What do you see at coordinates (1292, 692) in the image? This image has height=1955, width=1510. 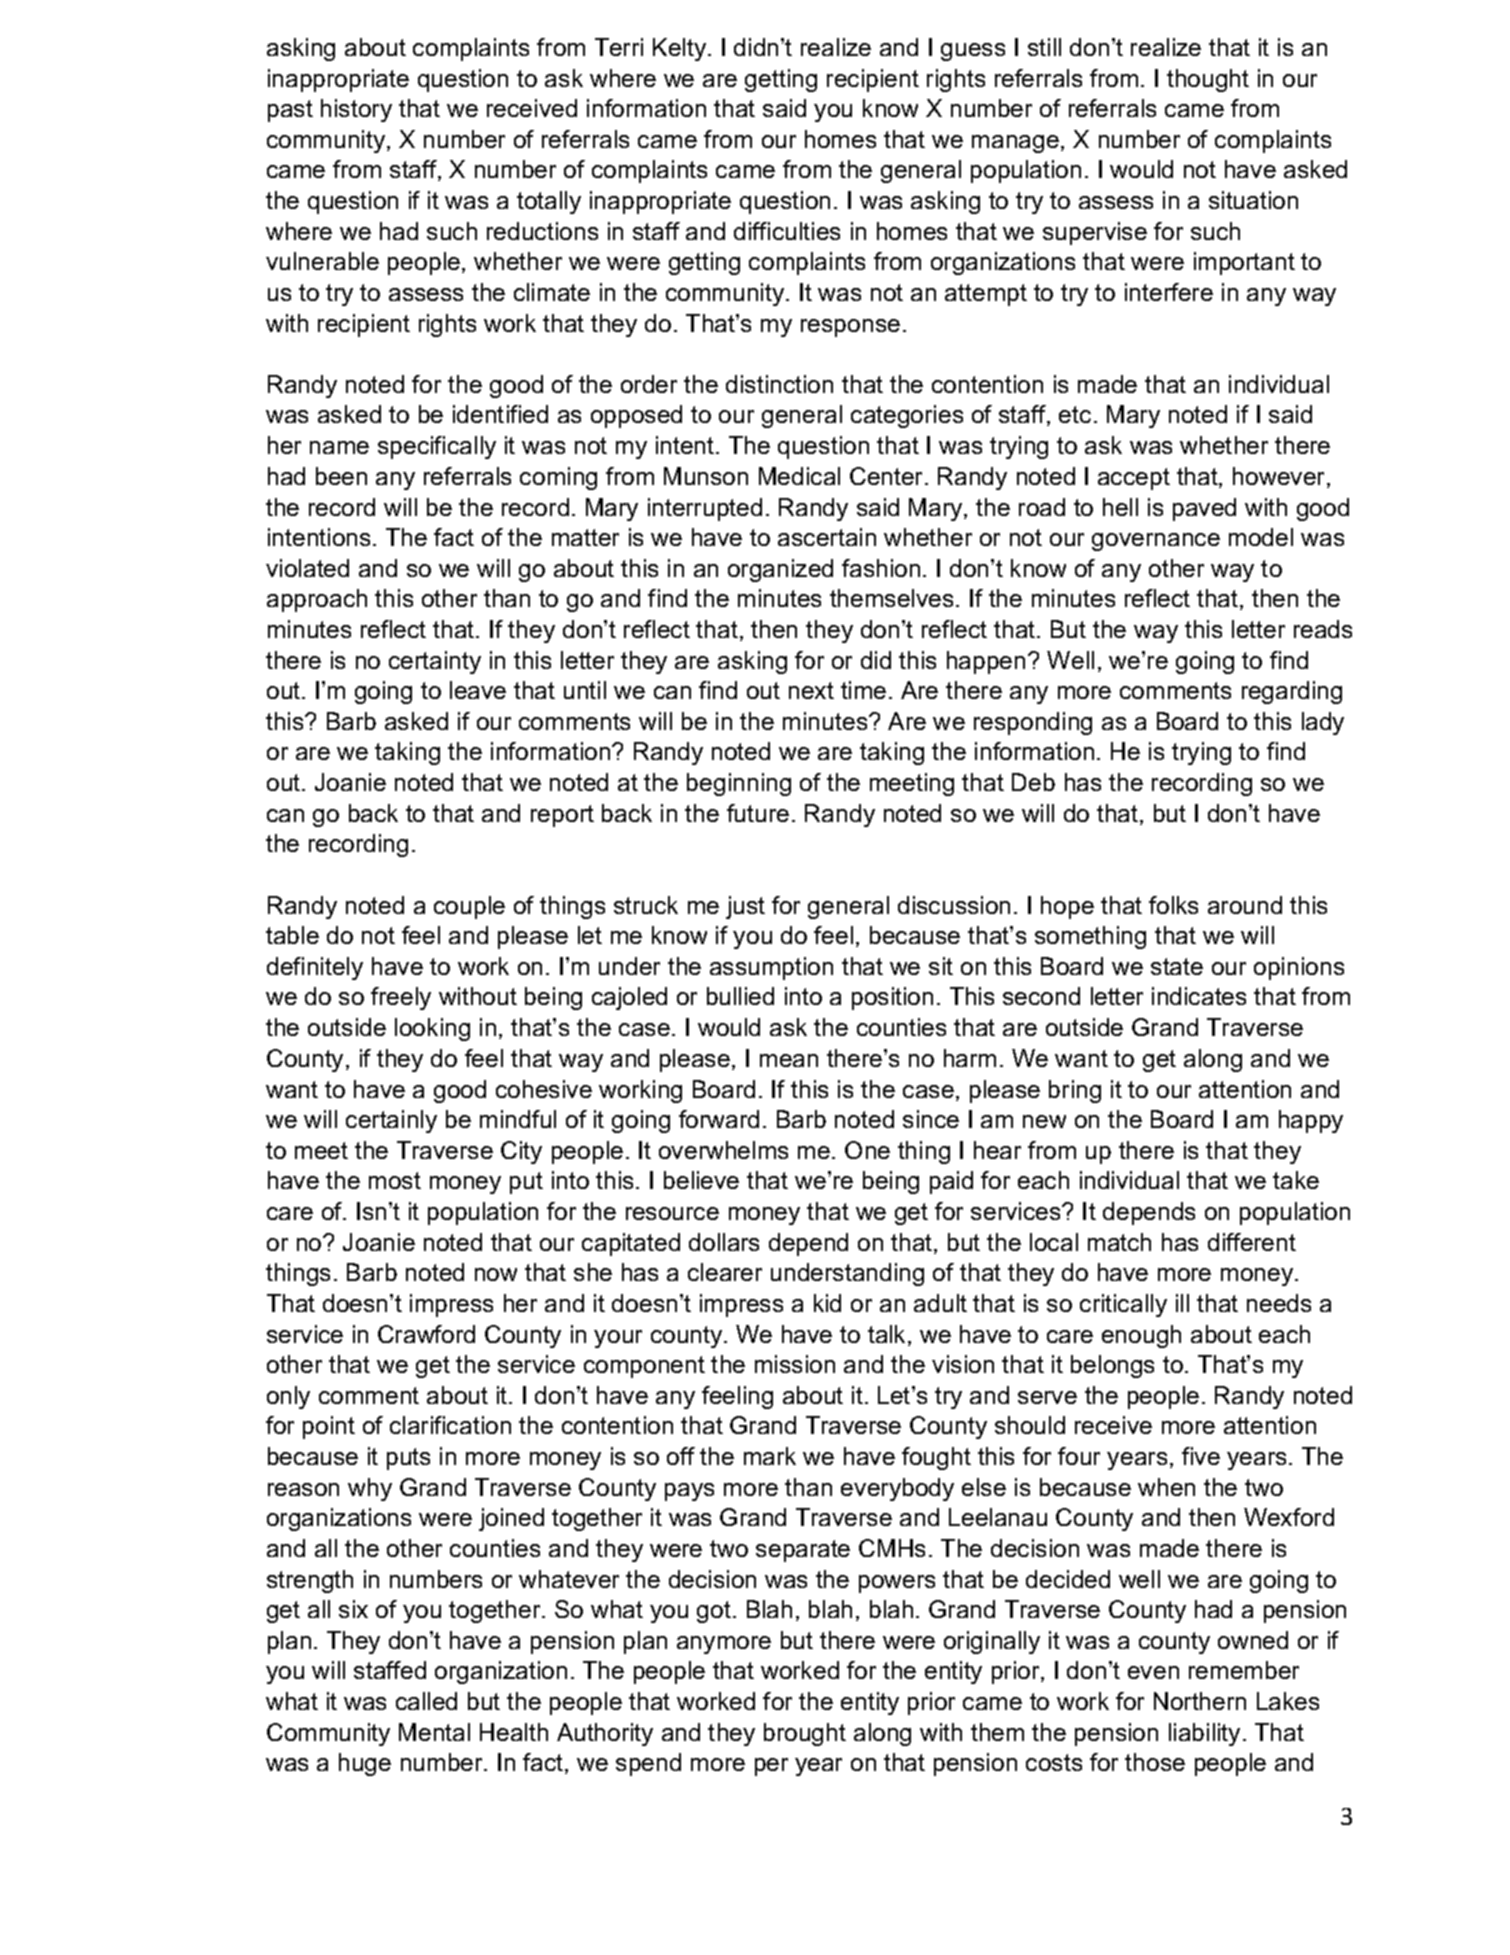 I see `regarding` at bounding box center [1292, 692].
